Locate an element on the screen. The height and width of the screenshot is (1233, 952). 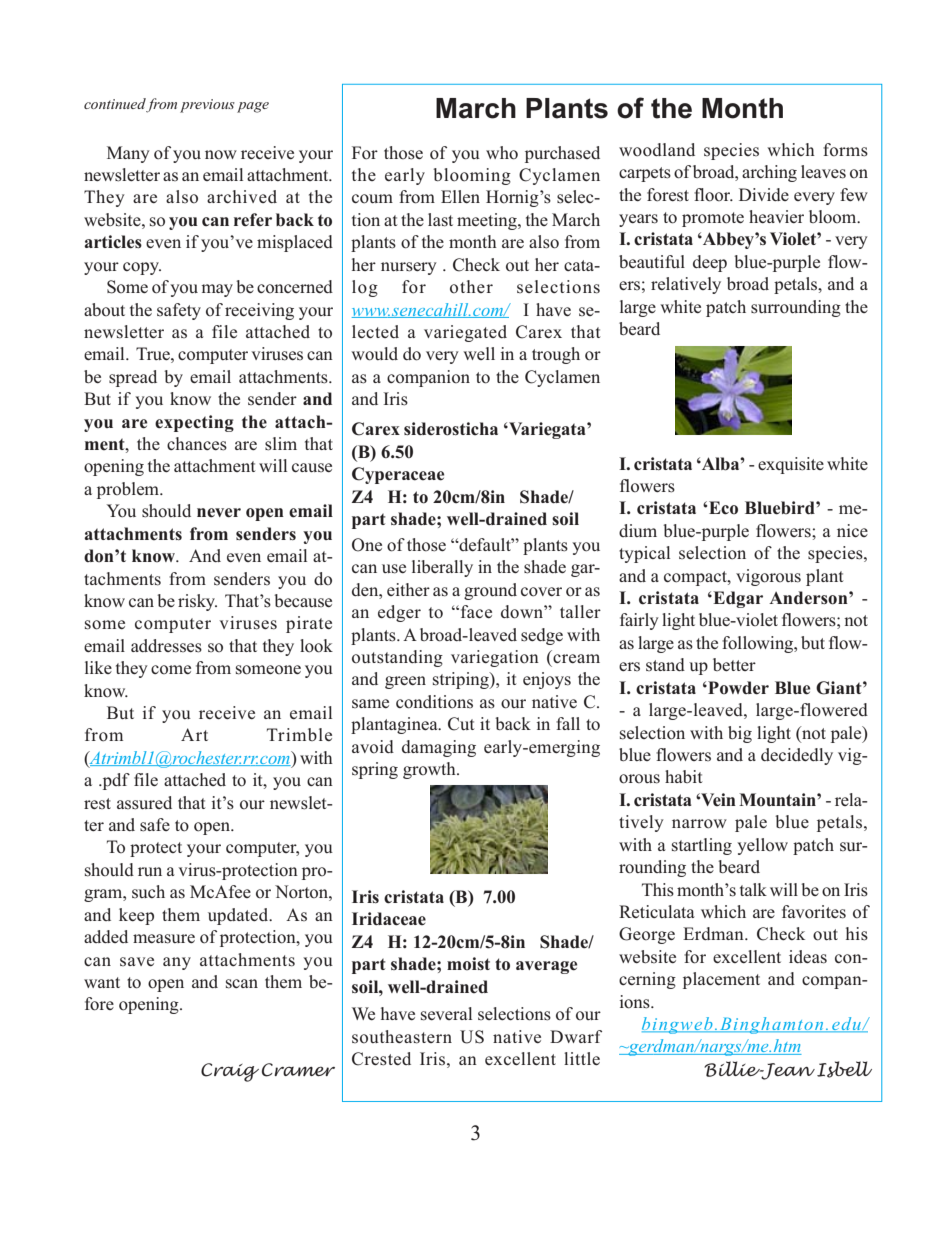
previous is located at coordinates (207, 106).
